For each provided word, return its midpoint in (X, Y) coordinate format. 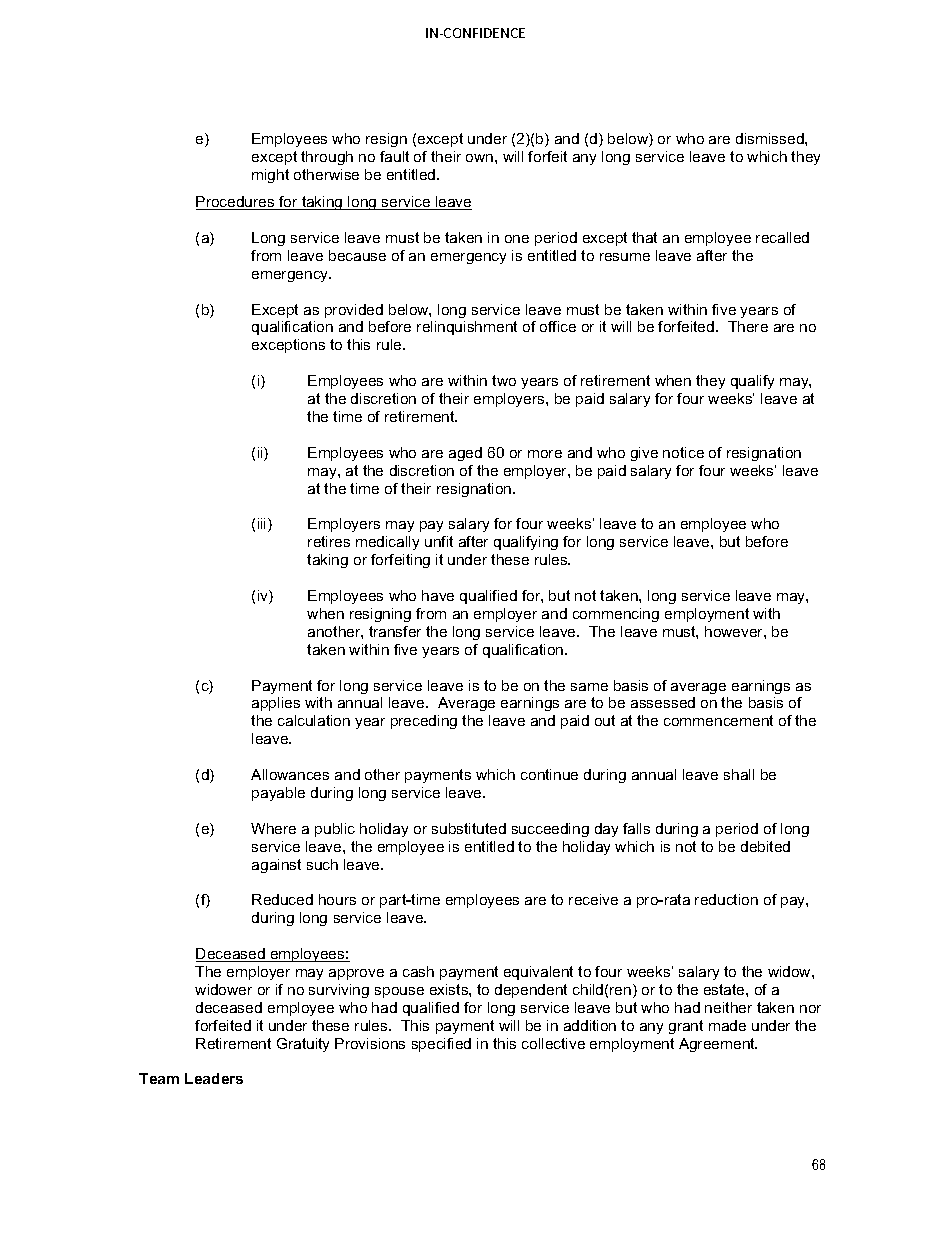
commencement (718, 720)
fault (394, 156)
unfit (439, 541)
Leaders (214, 1078)
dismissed (771, 138)
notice (683, 452)
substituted (469, 828)
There (748, 326)
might (270, 176)
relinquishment (467, 328)
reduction (726, 899)
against (276, 866)
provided (354, 311)
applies (276, 704)
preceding (424, 722)
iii (263, 525)
